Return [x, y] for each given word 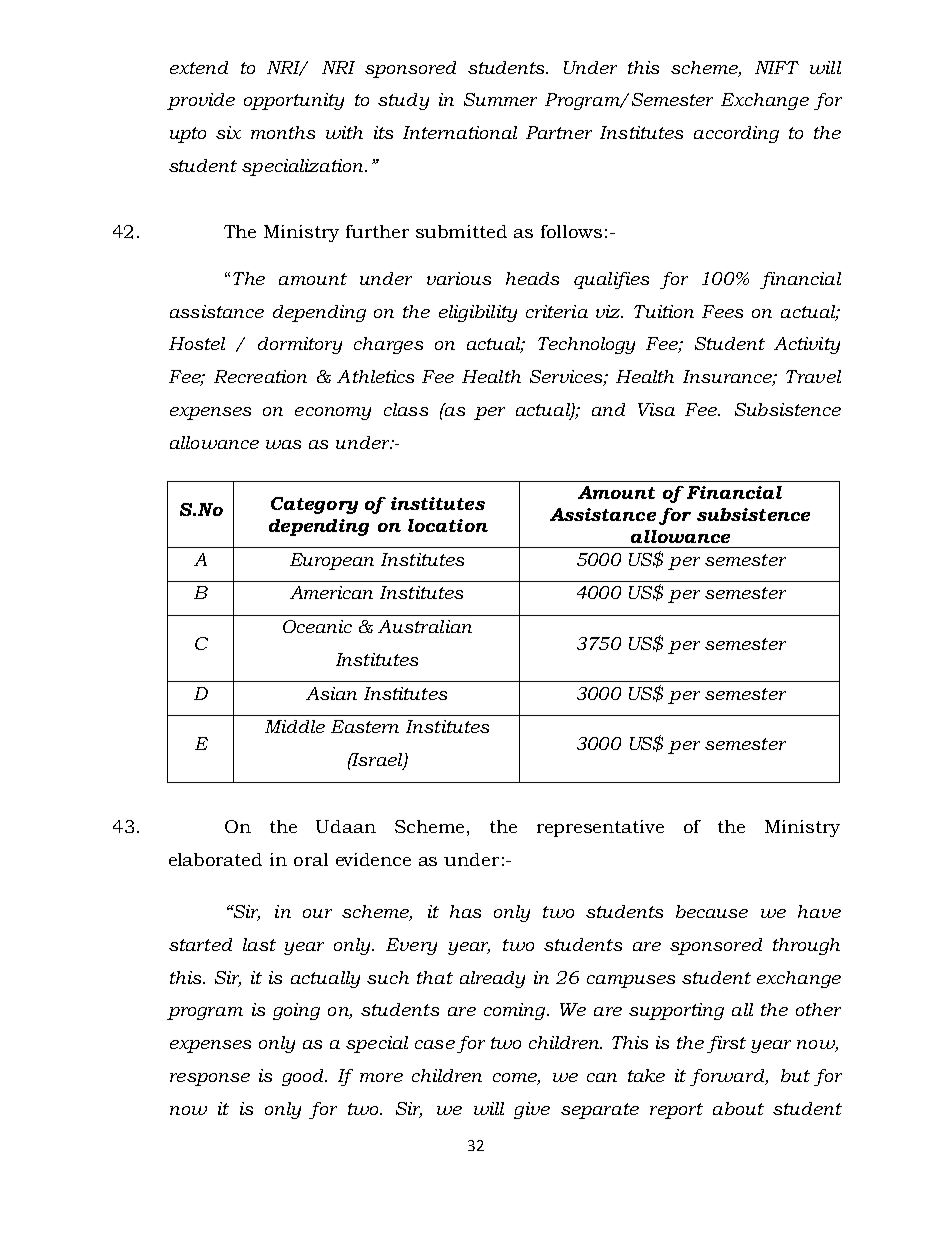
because [712, 911]
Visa [656, 409]
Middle [295, 726]
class [406, 409]
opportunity [294, 101]
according [736, 134]
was [283, 444]
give [532, 1110]
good [304, 1077]
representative [600, 828]
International [460, 132]
